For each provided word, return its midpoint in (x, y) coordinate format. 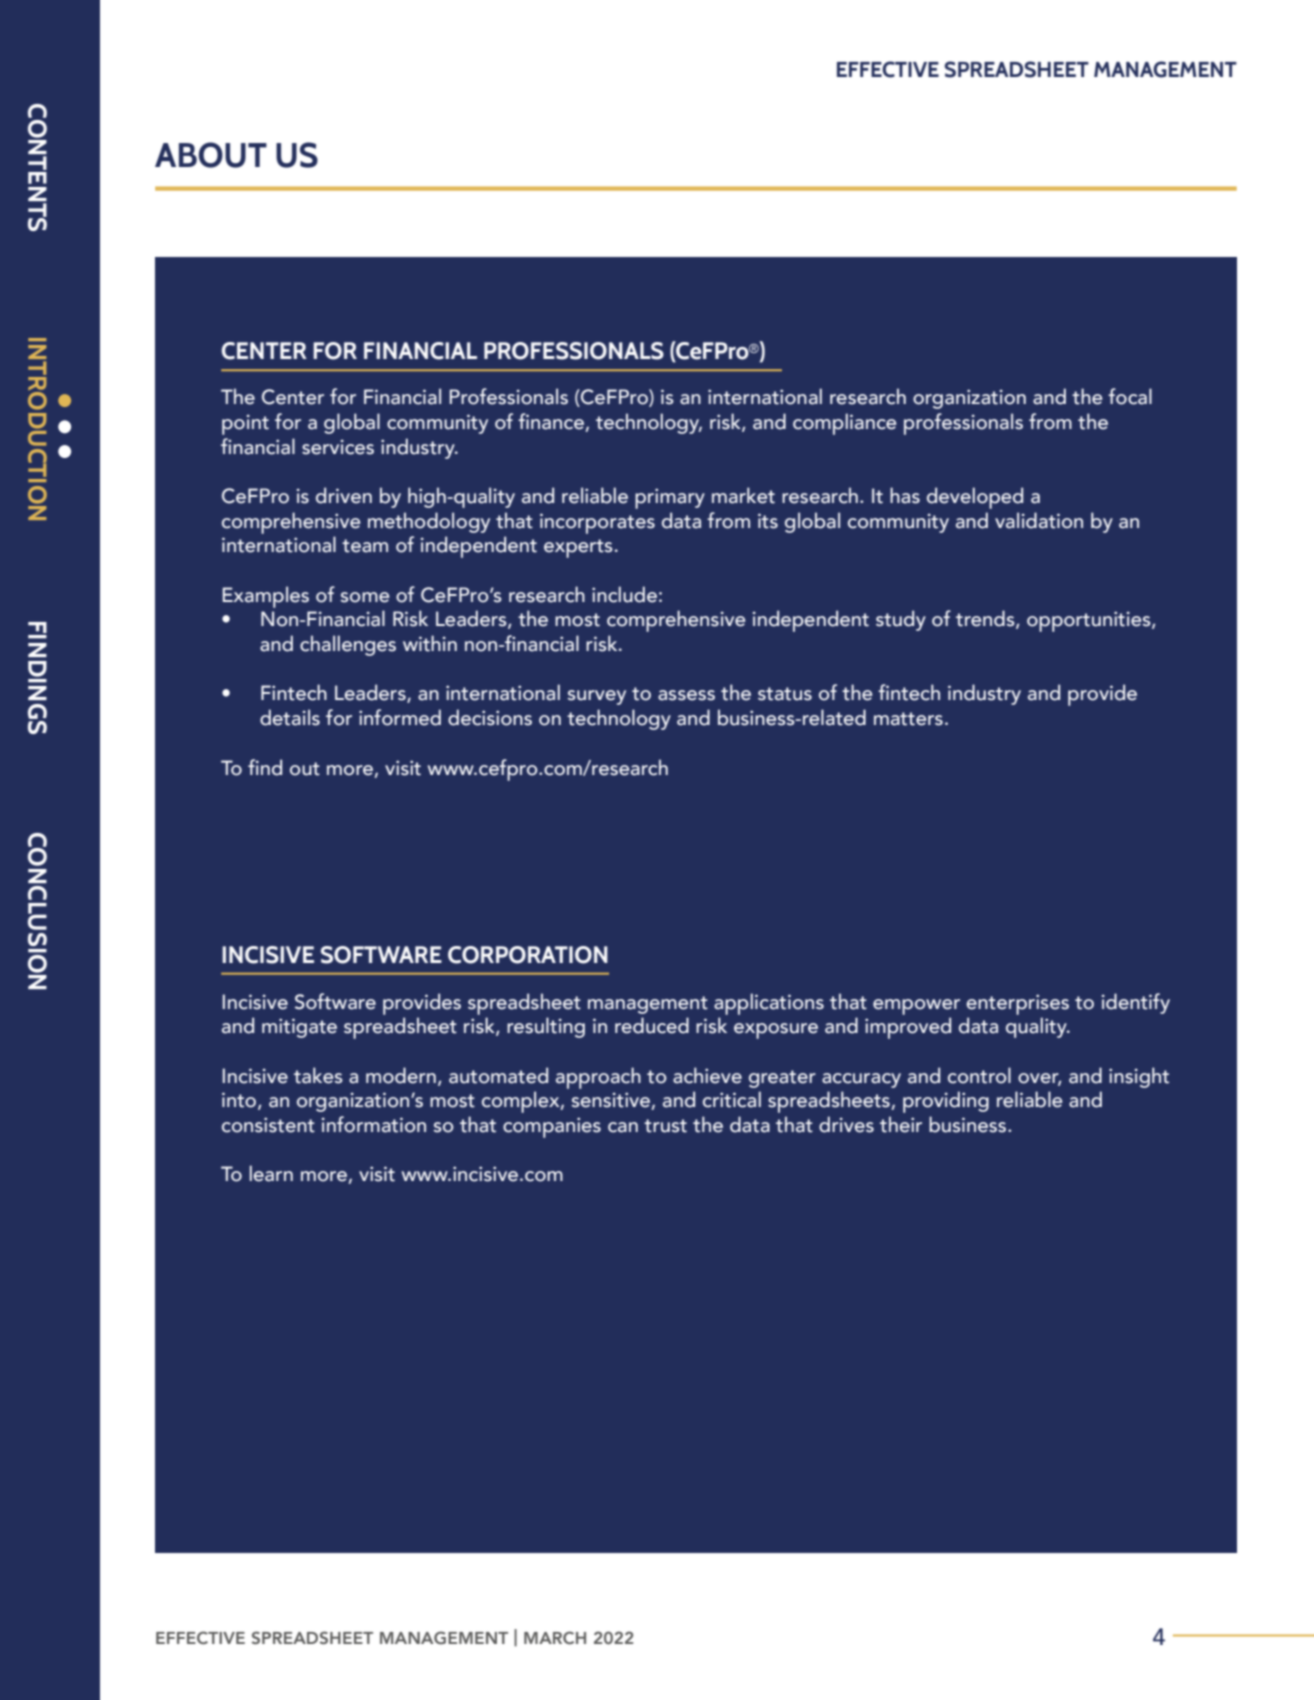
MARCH (555, 1637)
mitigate (299, 1028)
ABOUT (211, 155)
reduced (652, 1025)
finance (552, 422)
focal (1130, 396)
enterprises (1017, 1004)
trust (665, 1126)
